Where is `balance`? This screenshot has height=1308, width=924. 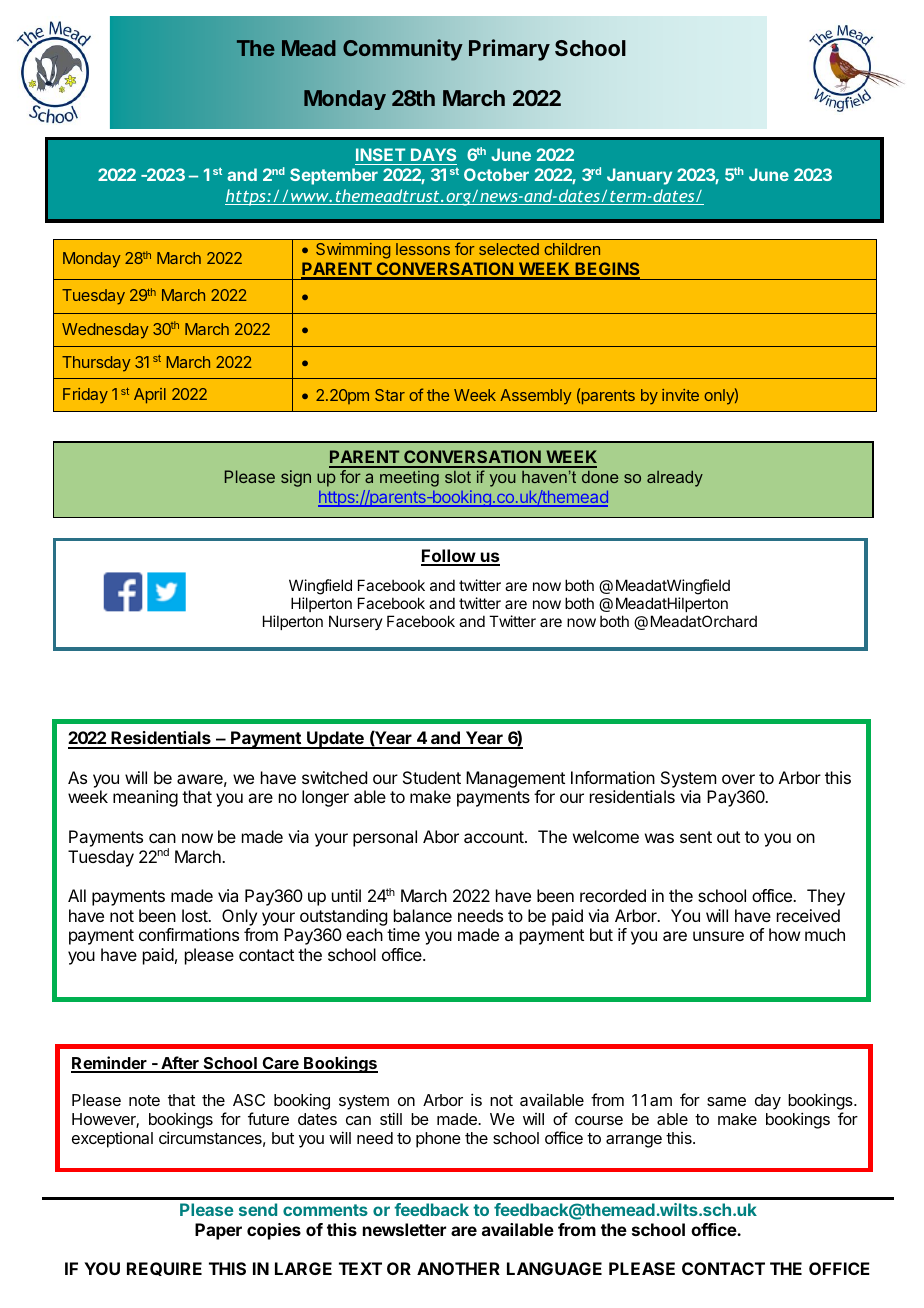
balance is located at coordinates (423, 915).
